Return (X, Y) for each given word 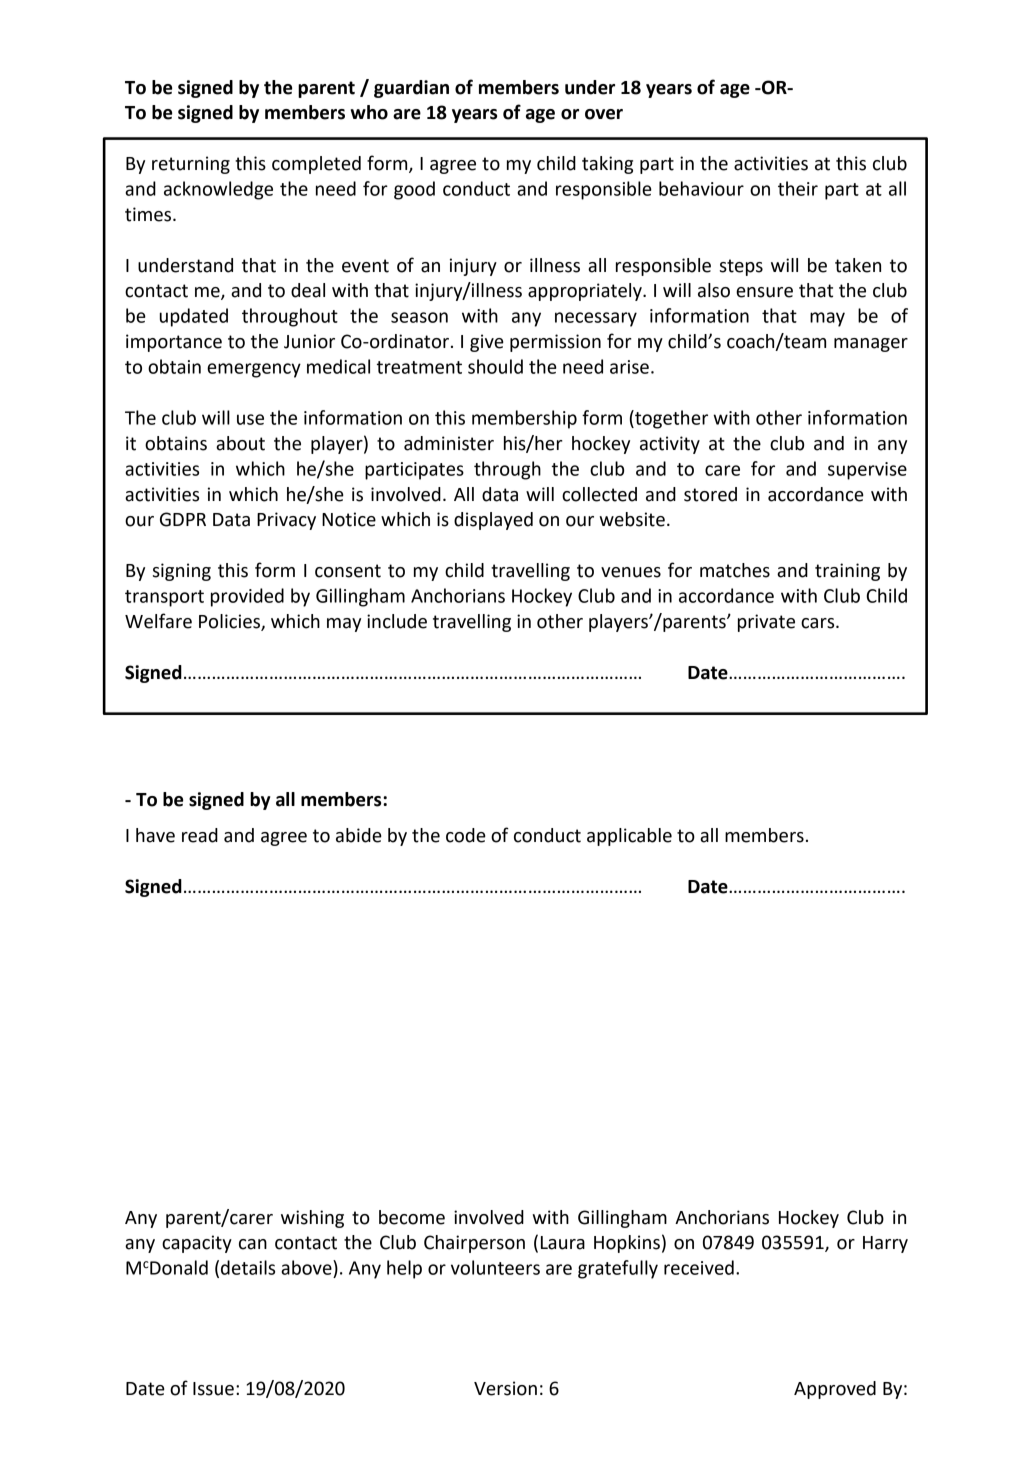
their (798, 188)
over (604, 114)
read (200, 835)
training (847, 572)
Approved (835, 1390)
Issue (213, 1389)
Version (505, 1388)
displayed (493, 521)
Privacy (286, 521)
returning (191, 165)
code (466, 835)
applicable (629, 837)
